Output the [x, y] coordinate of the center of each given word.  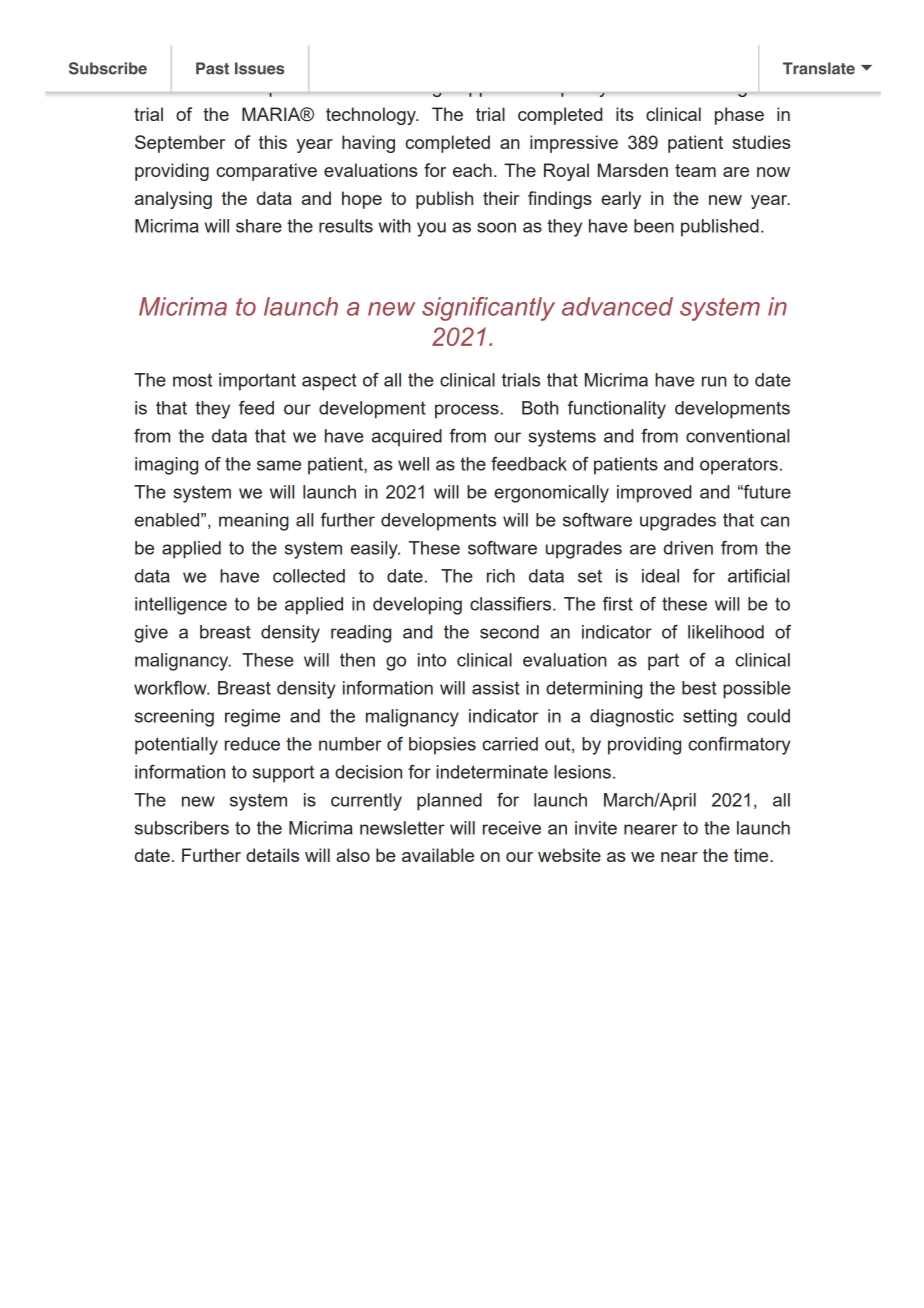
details [272, 855]
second [509, 632]
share [259, 226]
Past [212, 68]
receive [512, 828]
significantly [488, 309]
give [151, 634]
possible [757, 690]
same [279, 465]
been [654, 226]
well [413, 464]
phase [739, 116]
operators [739, 466]
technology [372, 116]
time [752, 855]
